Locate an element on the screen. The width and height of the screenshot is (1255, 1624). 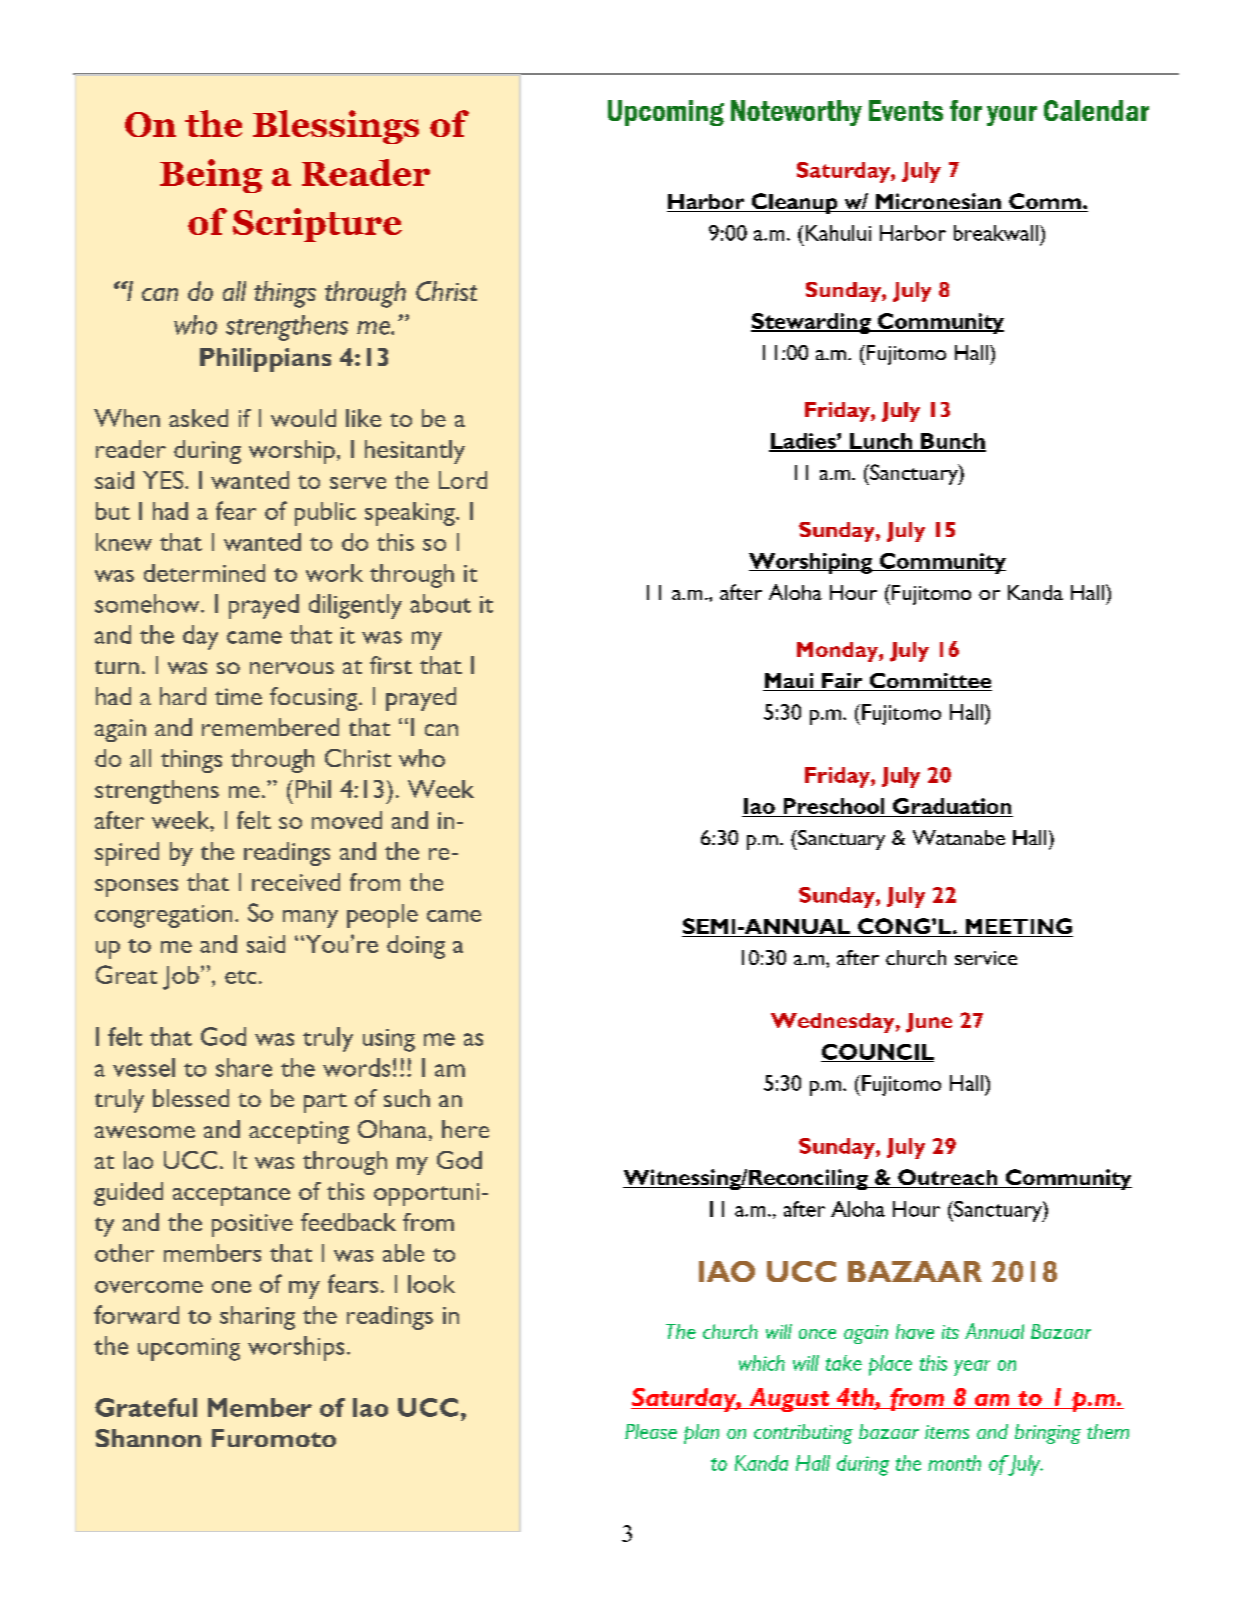
your is located at coordinates (1012, 116).
